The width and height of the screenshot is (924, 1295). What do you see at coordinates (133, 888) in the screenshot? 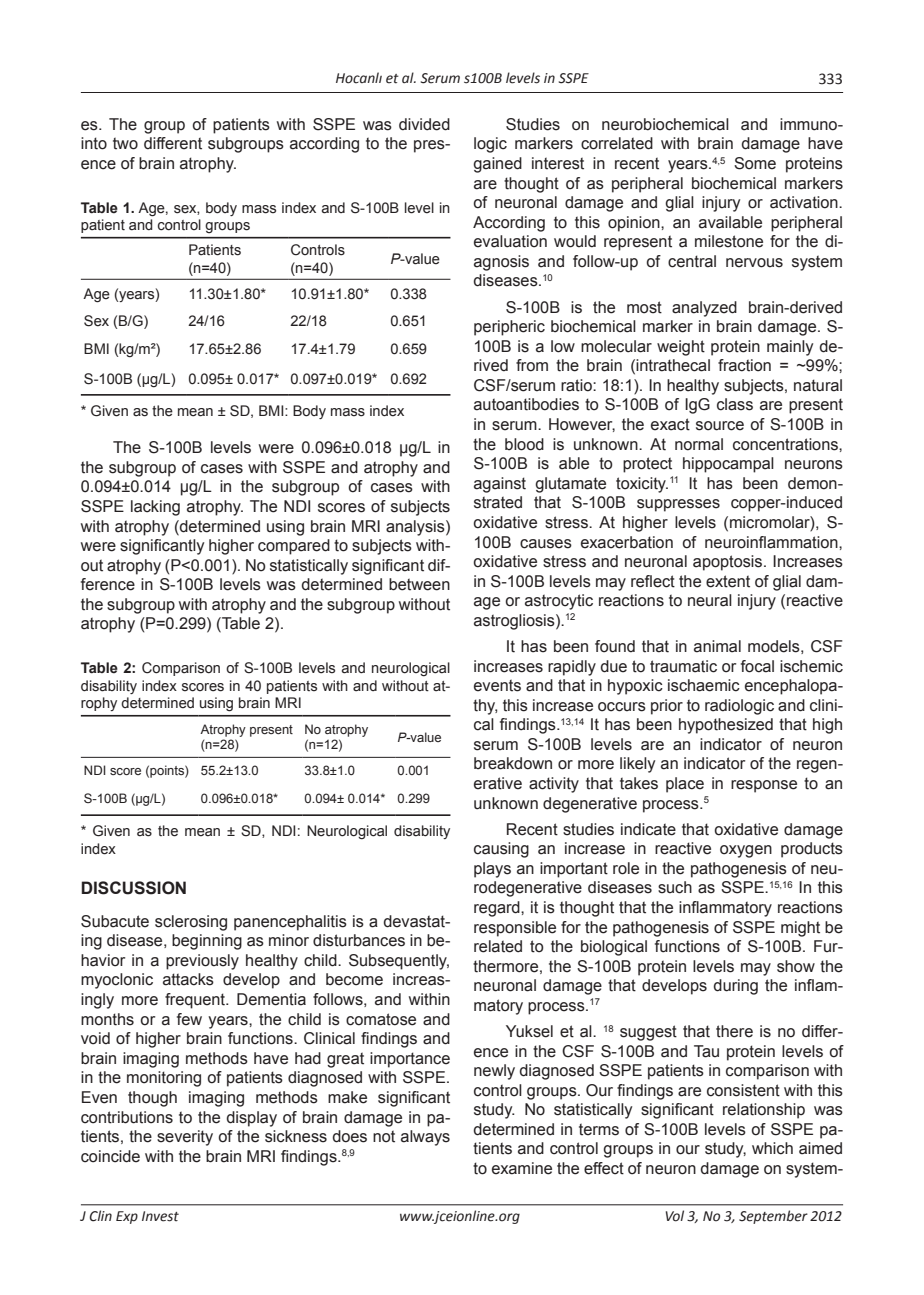
I see `DISCUSSION` at bounding box center [133, 888].
